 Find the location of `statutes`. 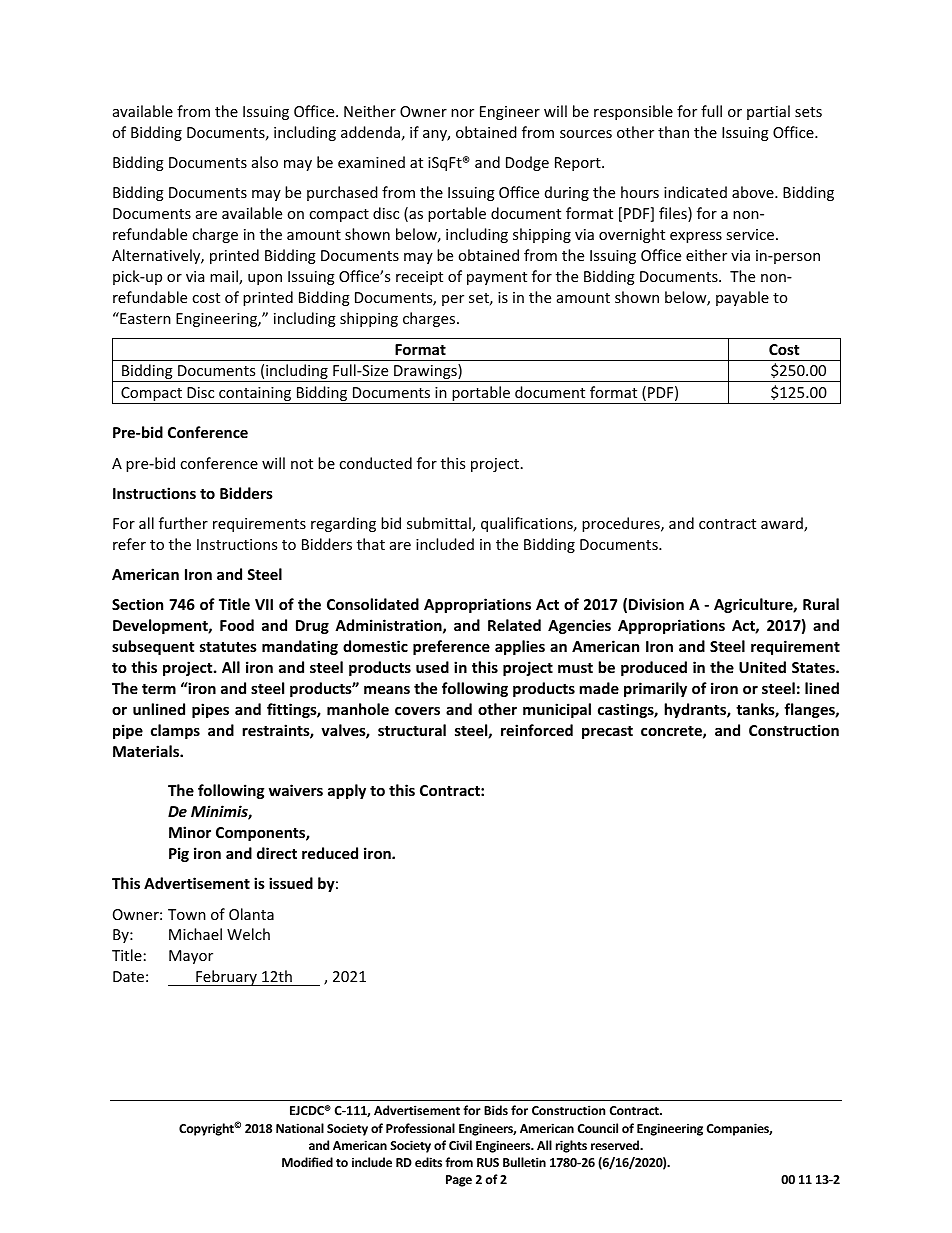

statutes is located at coordinates (228, 647).
